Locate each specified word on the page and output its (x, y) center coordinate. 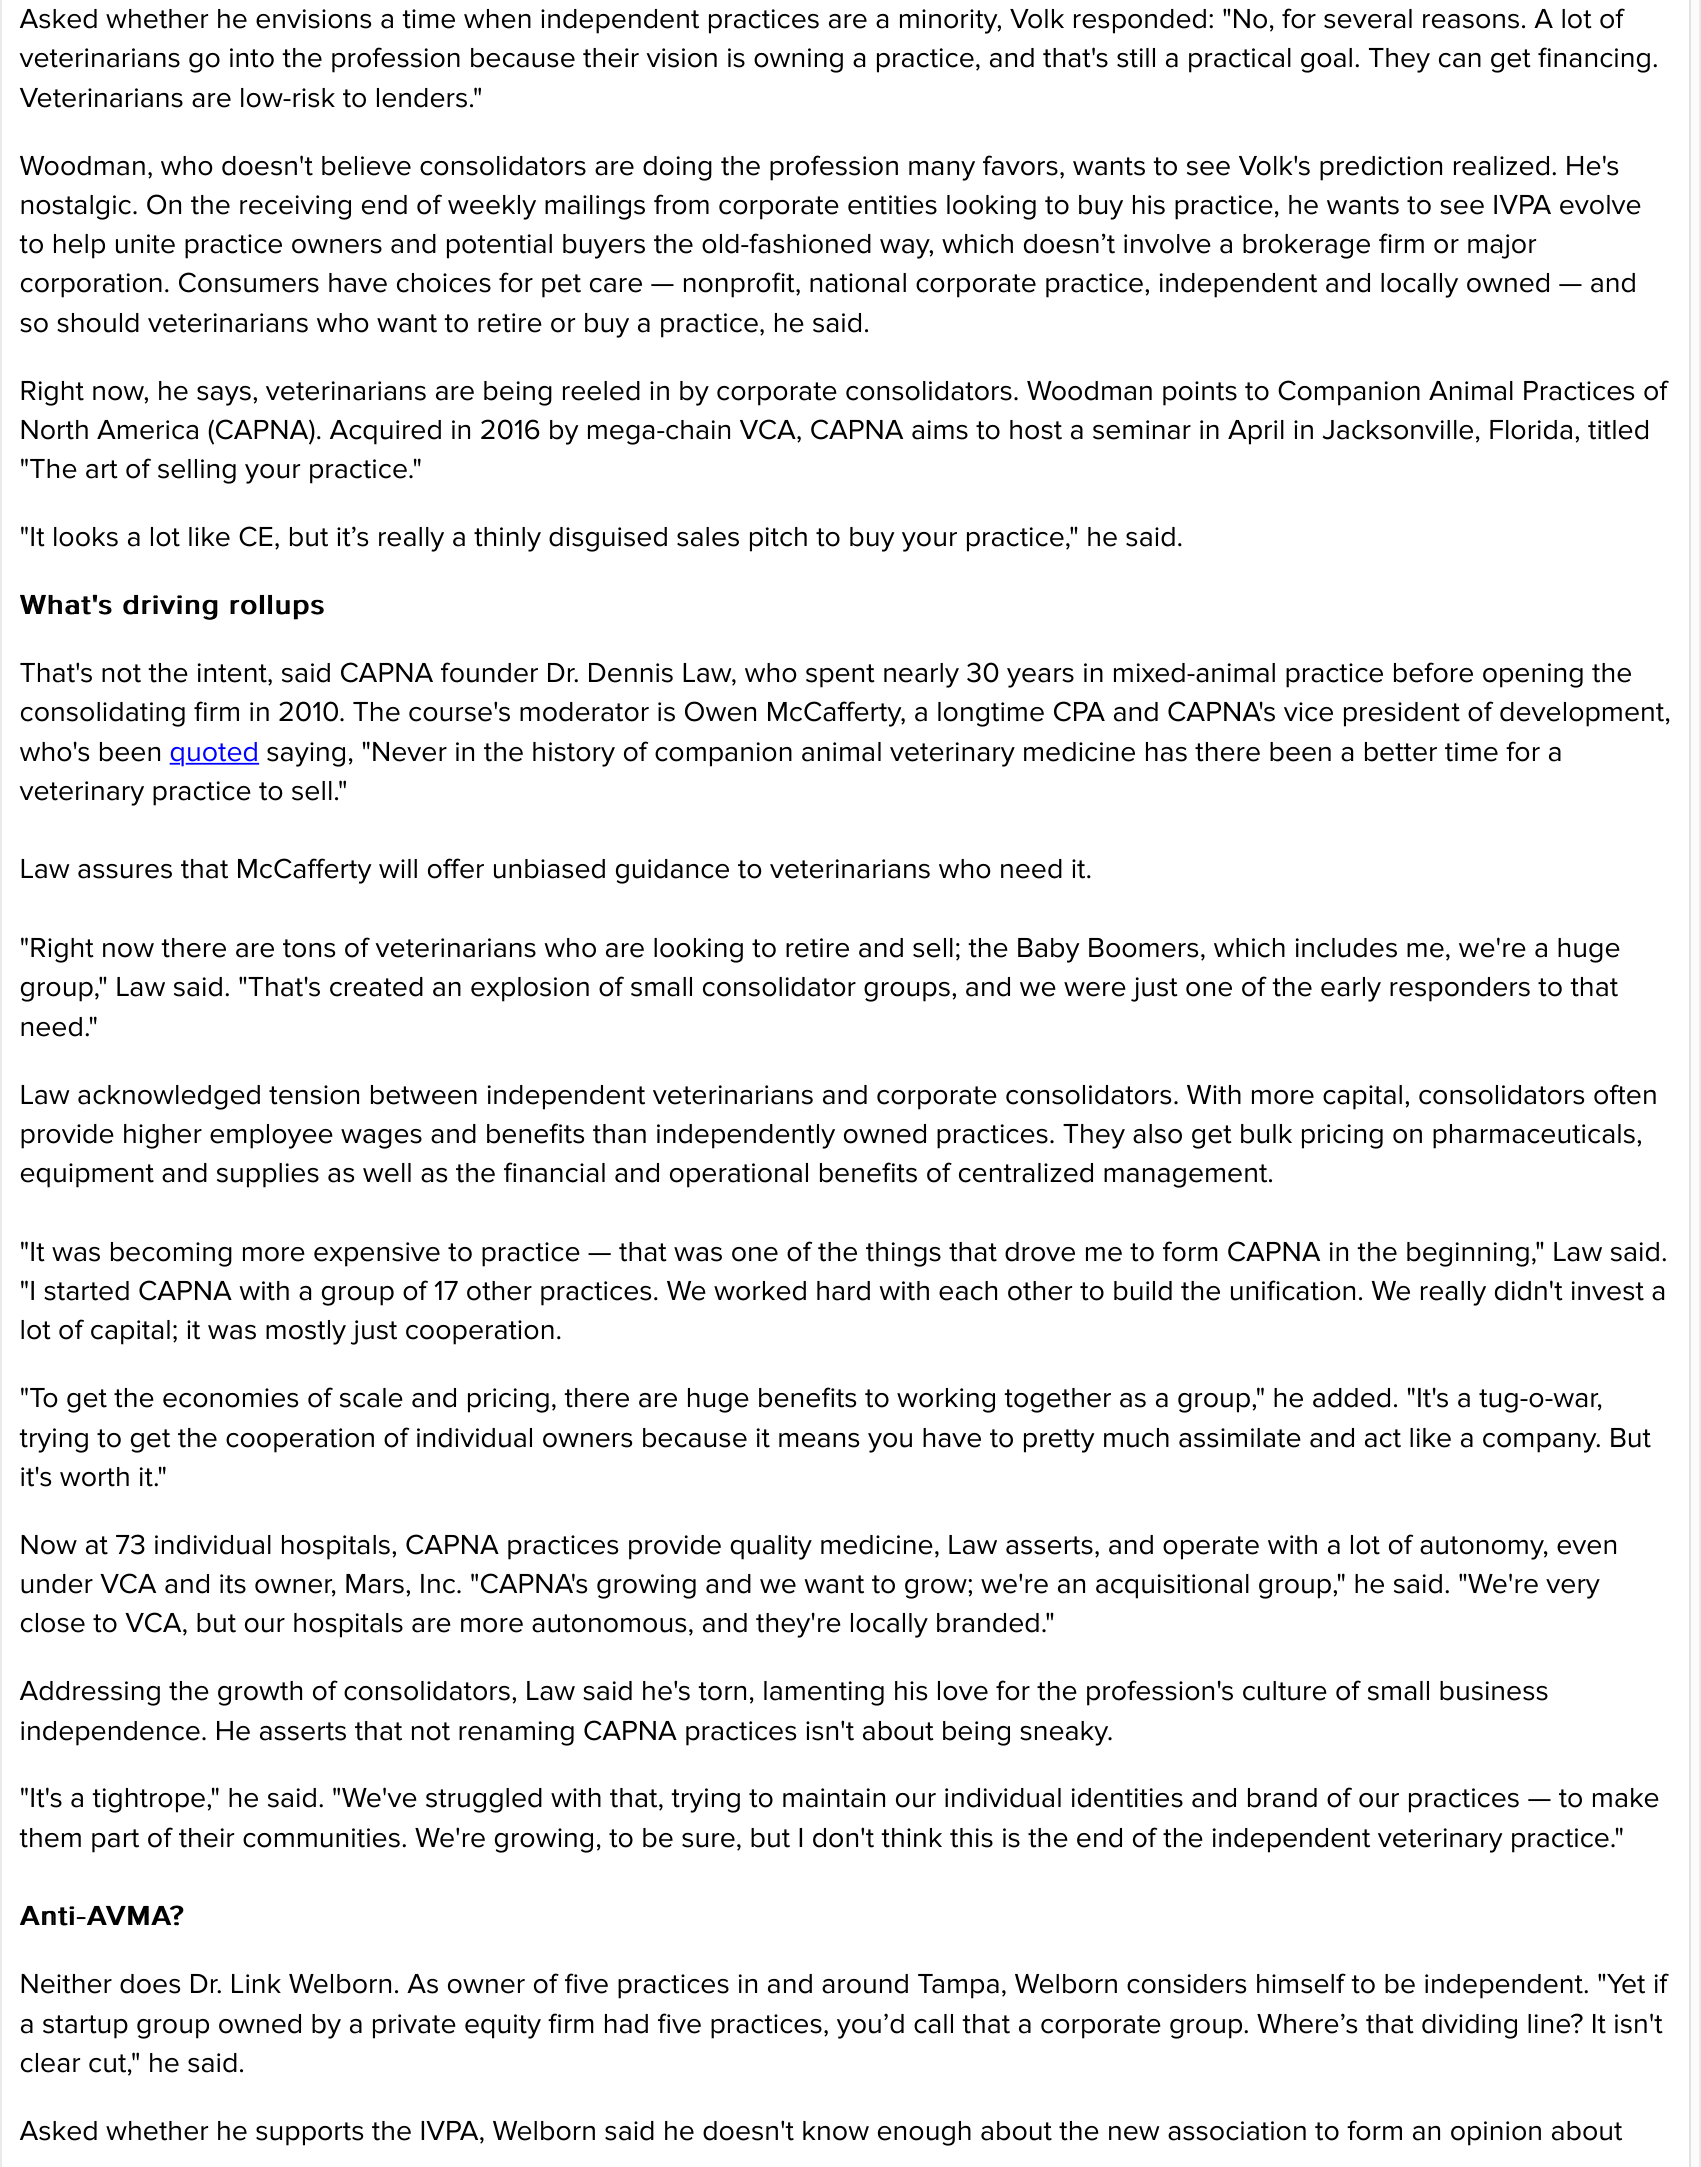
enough (924, 2133)
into (252, 58)
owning (798, 60)
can (1460, 60)
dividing (1469, 2026)
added (1351, 1398)
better (1401, 752)
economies (230, 1398)
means (819, 1440)
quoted (214, 754)
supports (309, 2134)
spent (840, 676)
